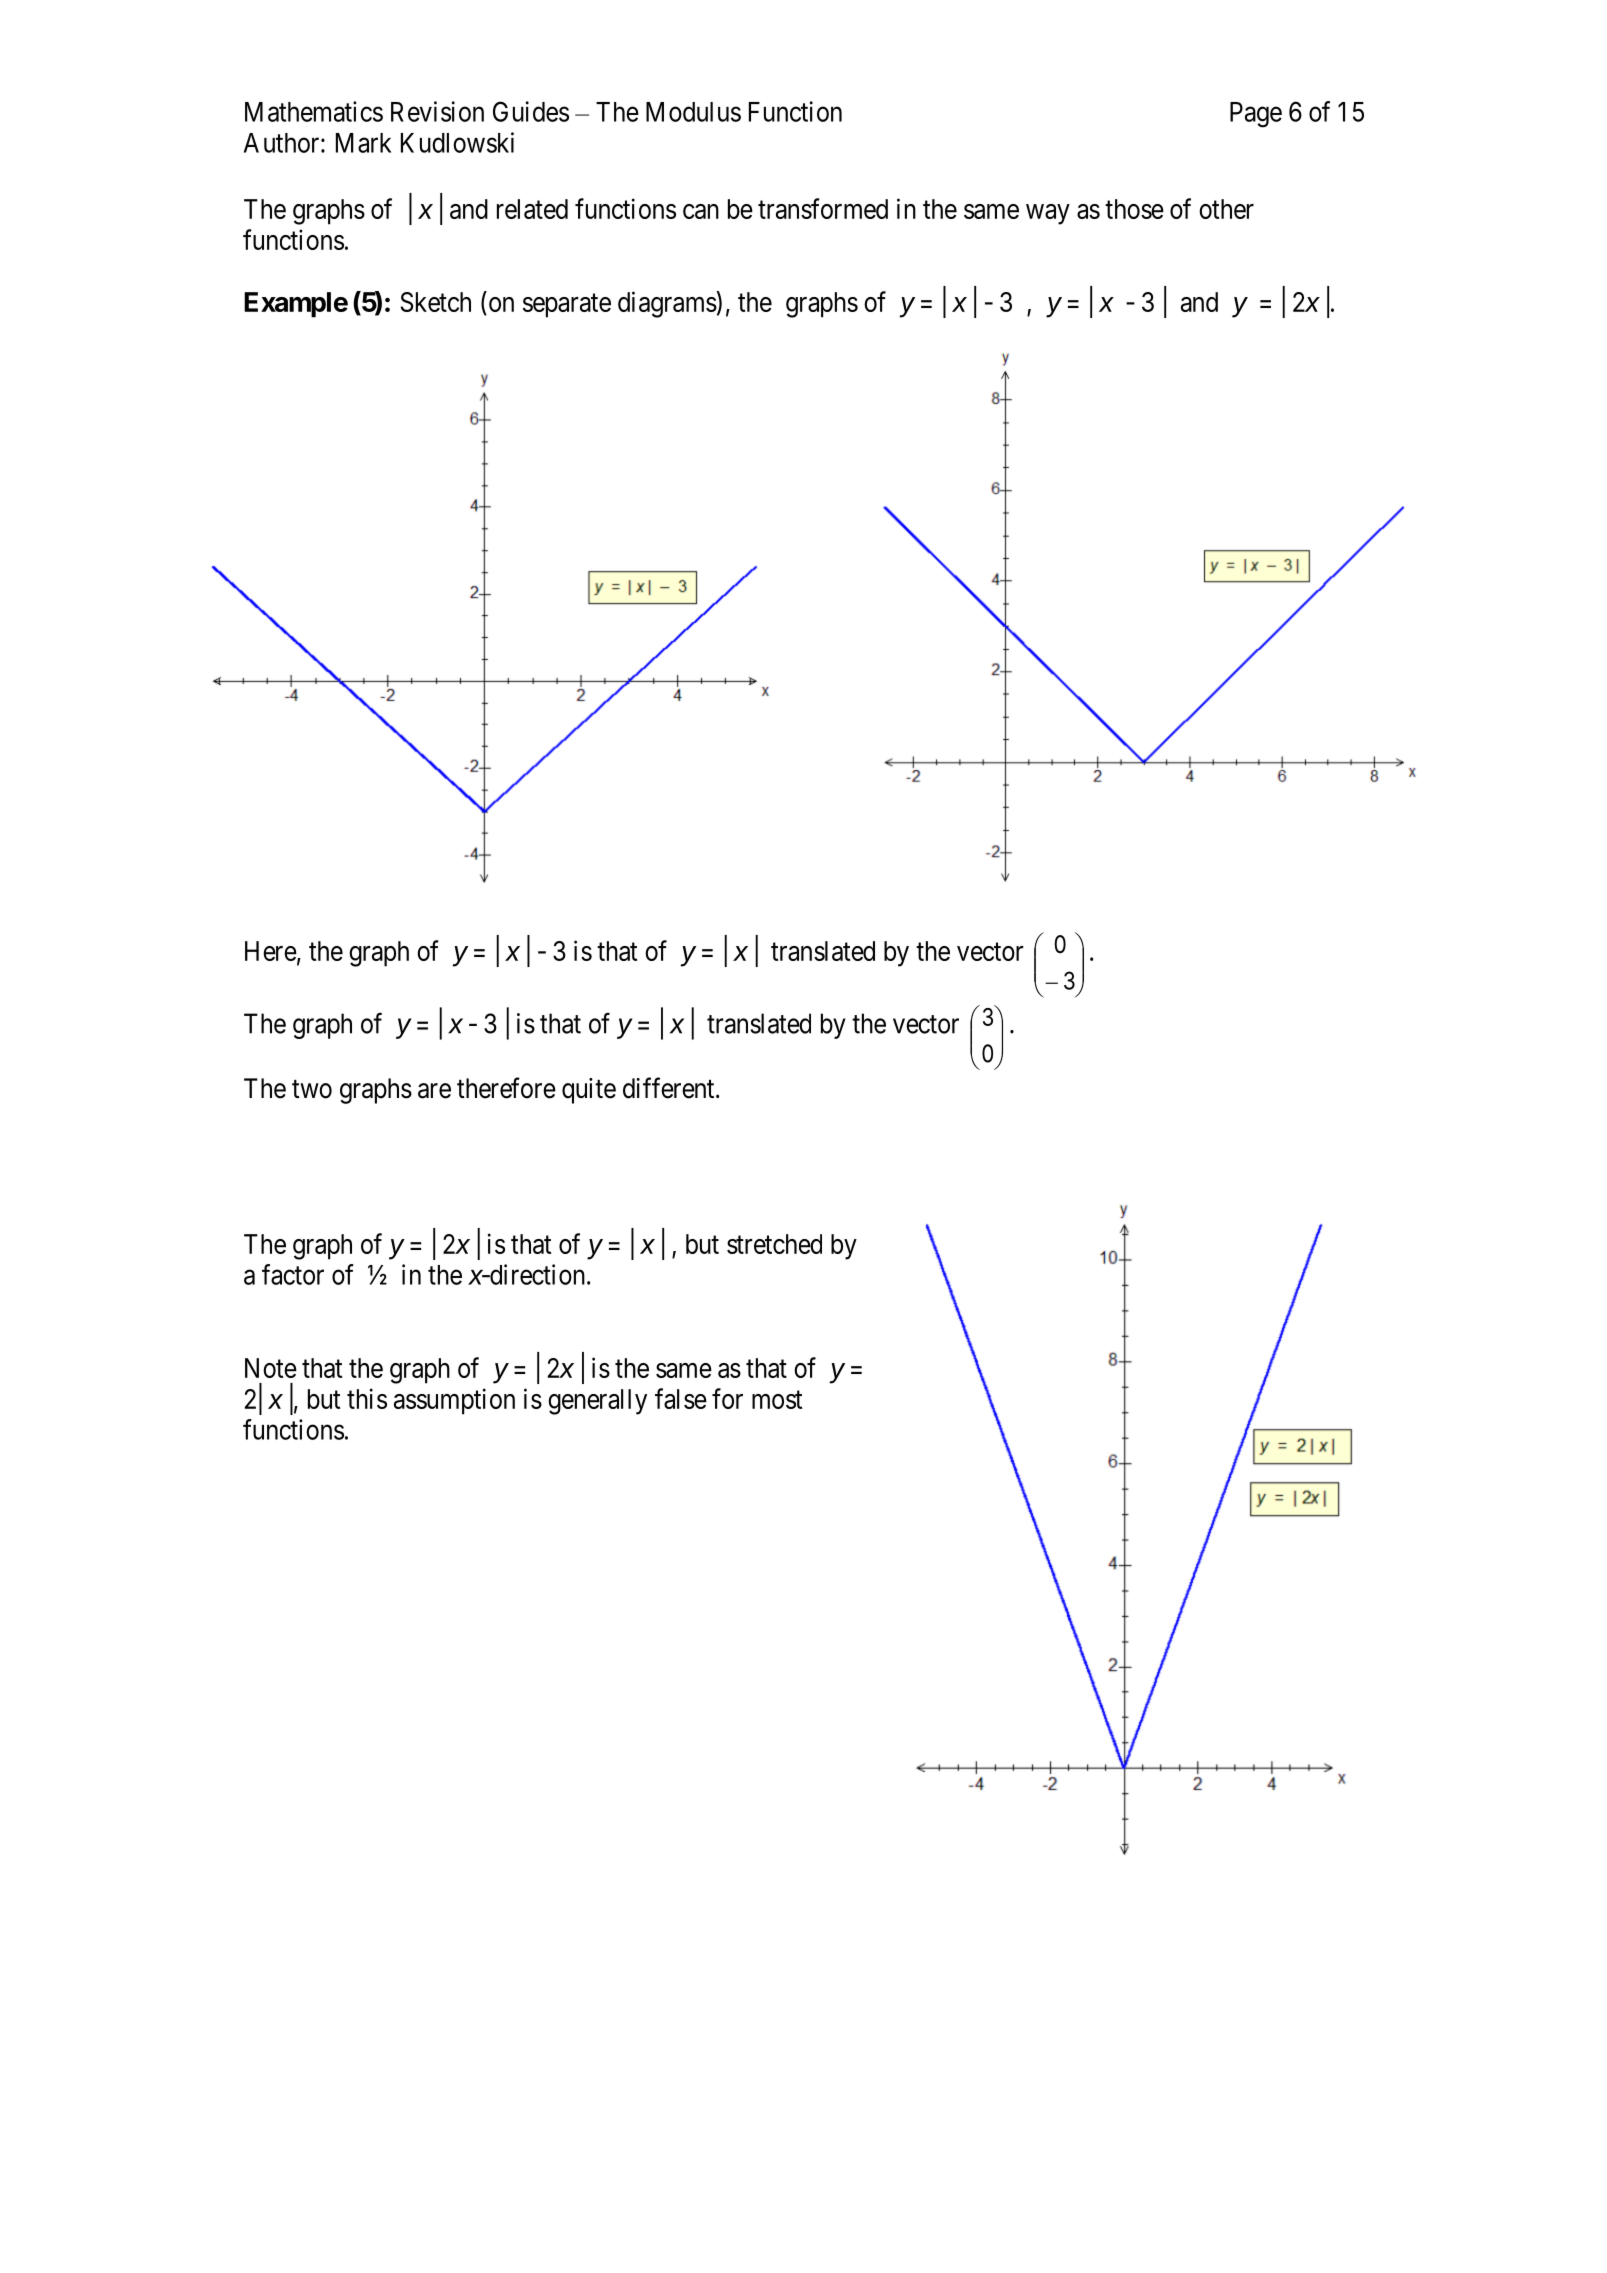  What do you see at coordinates (1134, 209) in the screenshot?
I see `those` at bounding box center [1134, 209].
